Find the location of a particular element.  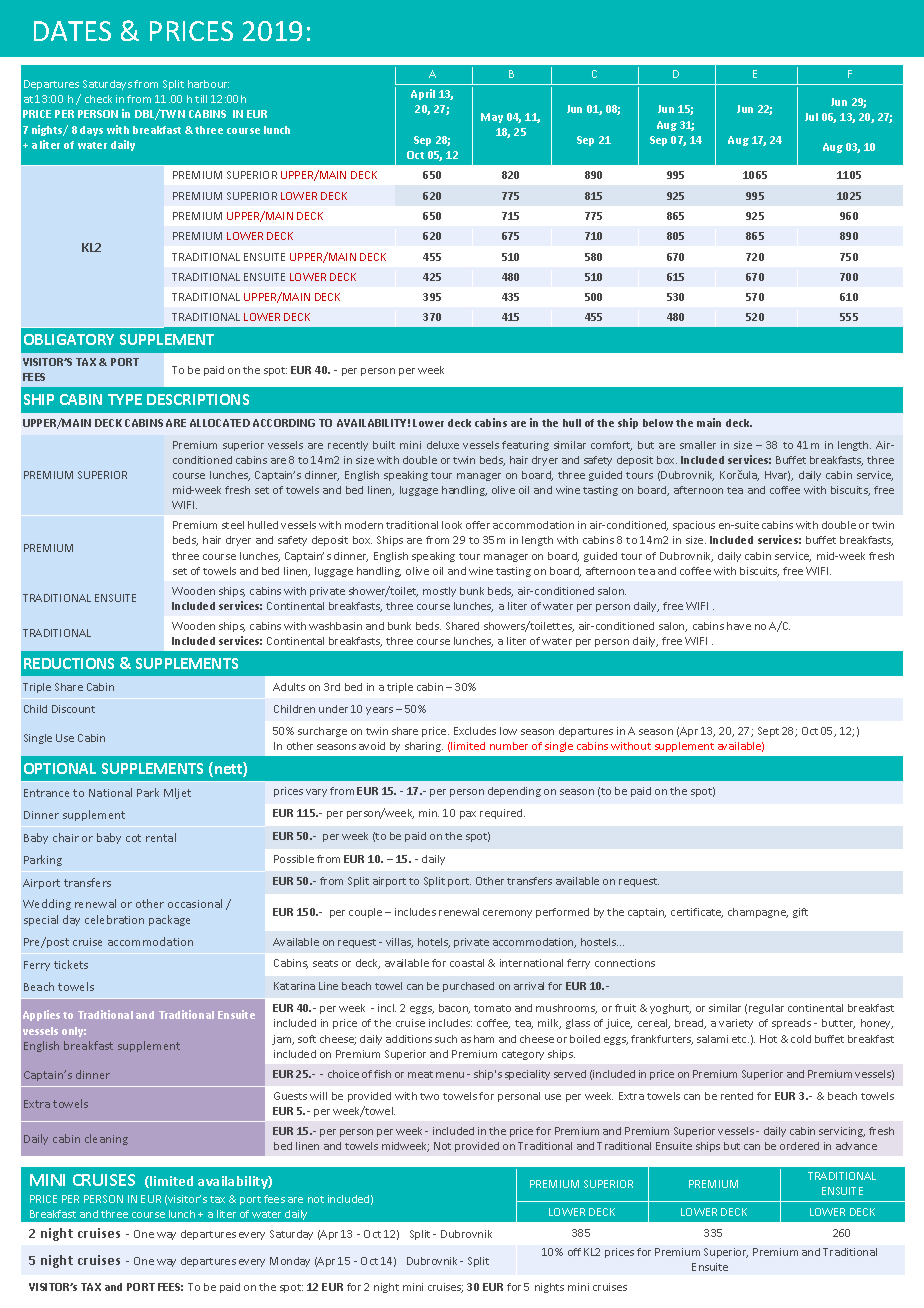

check is located at coordinates (98, 99).
